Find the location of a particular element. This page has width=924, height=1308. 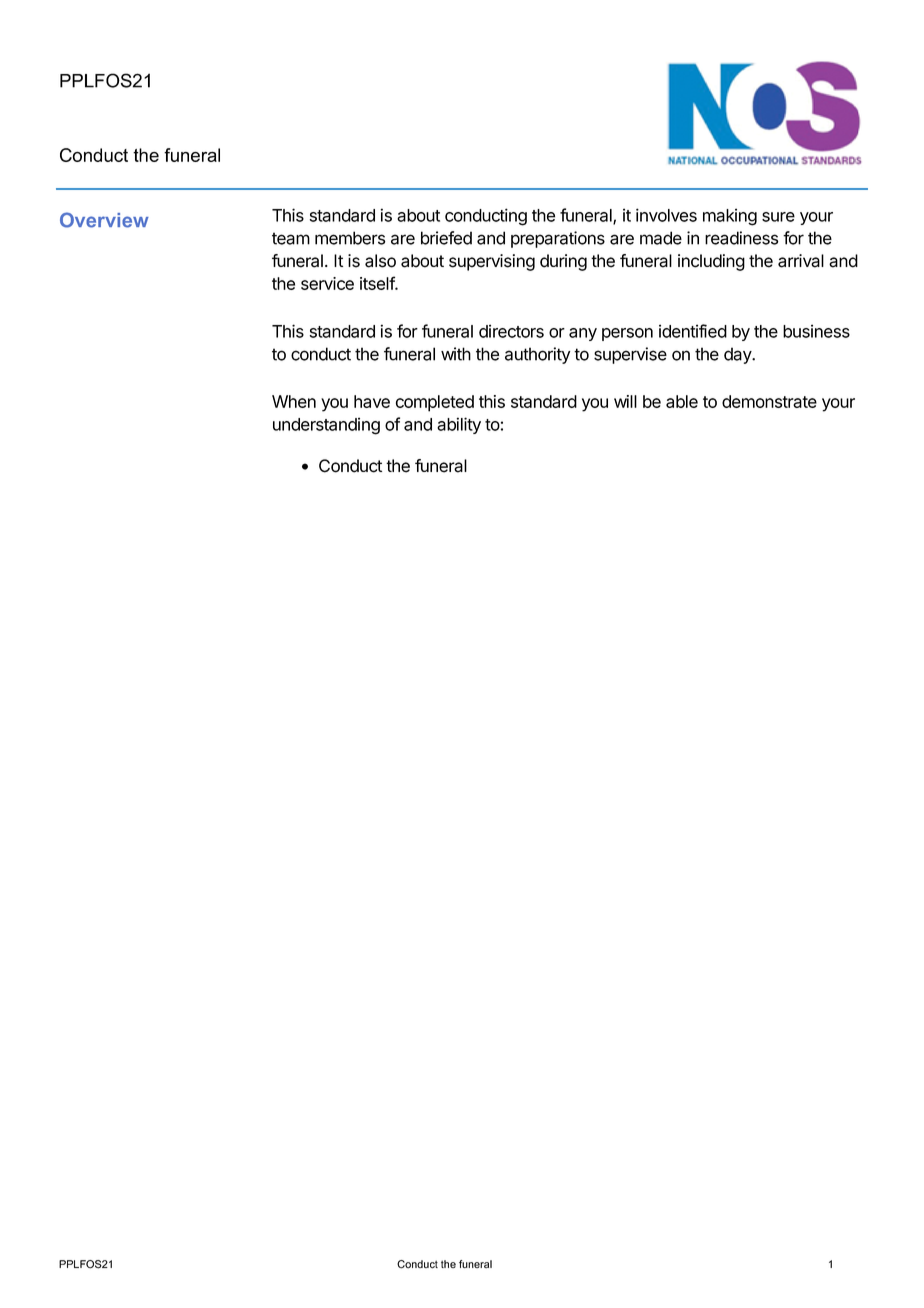

Overview is located at coordinates (104, 220).
